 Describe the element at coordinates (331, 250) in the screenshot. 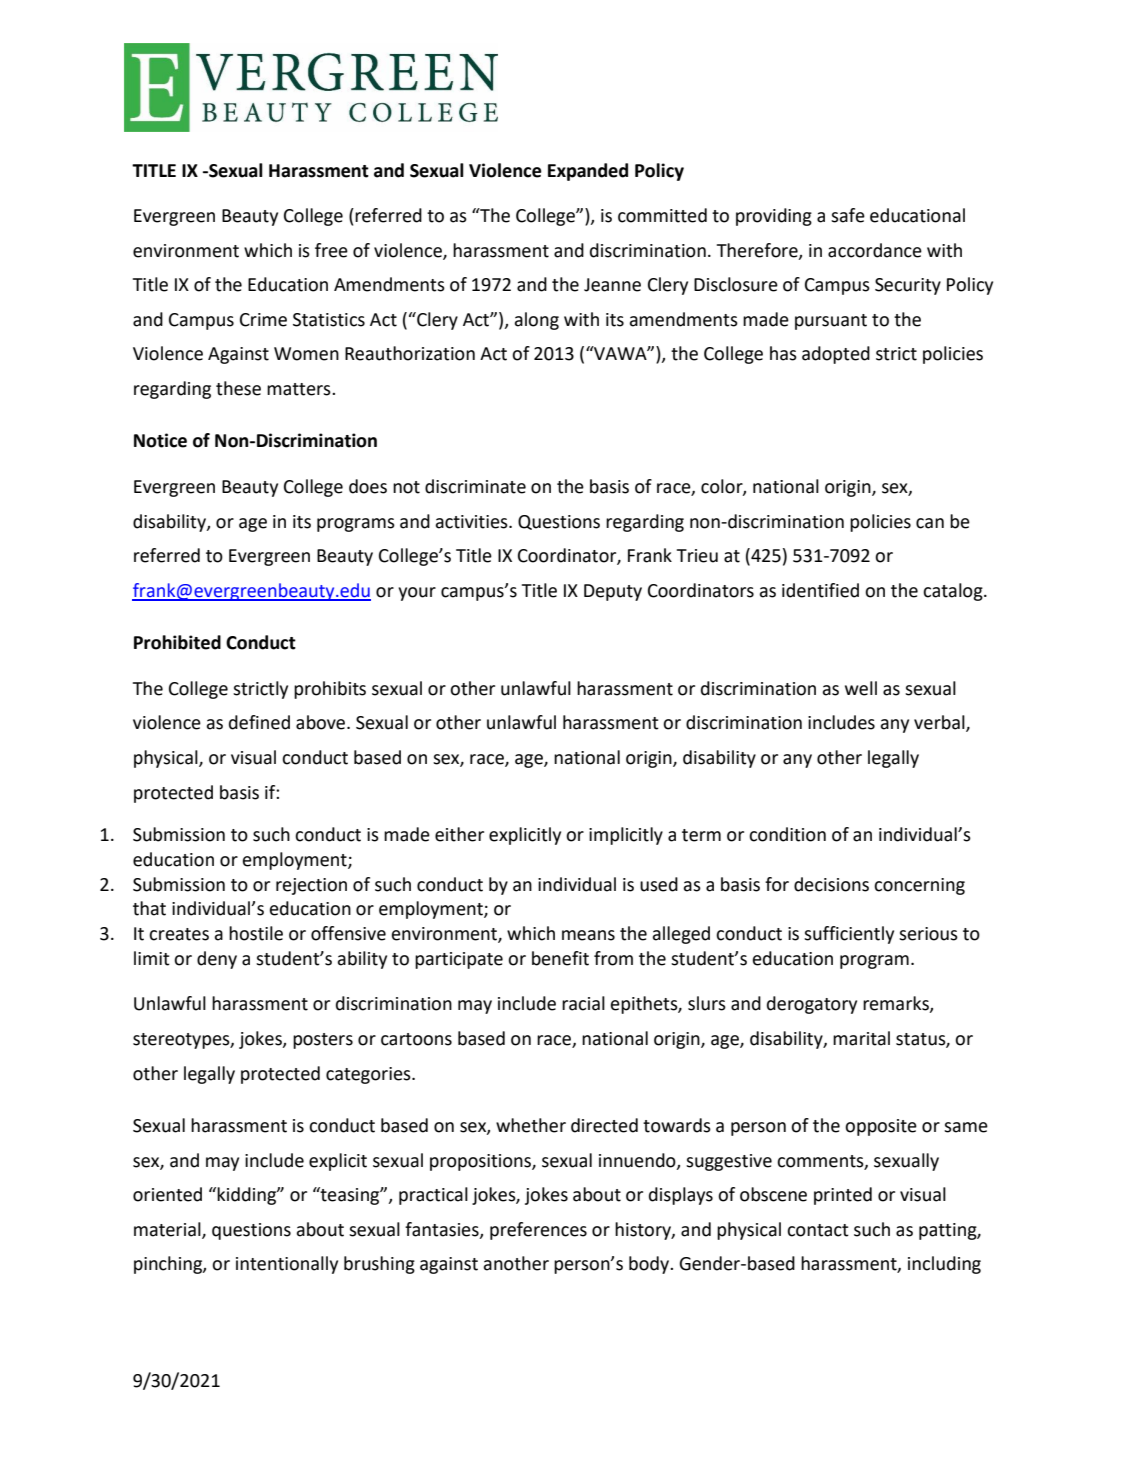

I see `free` at that location.
